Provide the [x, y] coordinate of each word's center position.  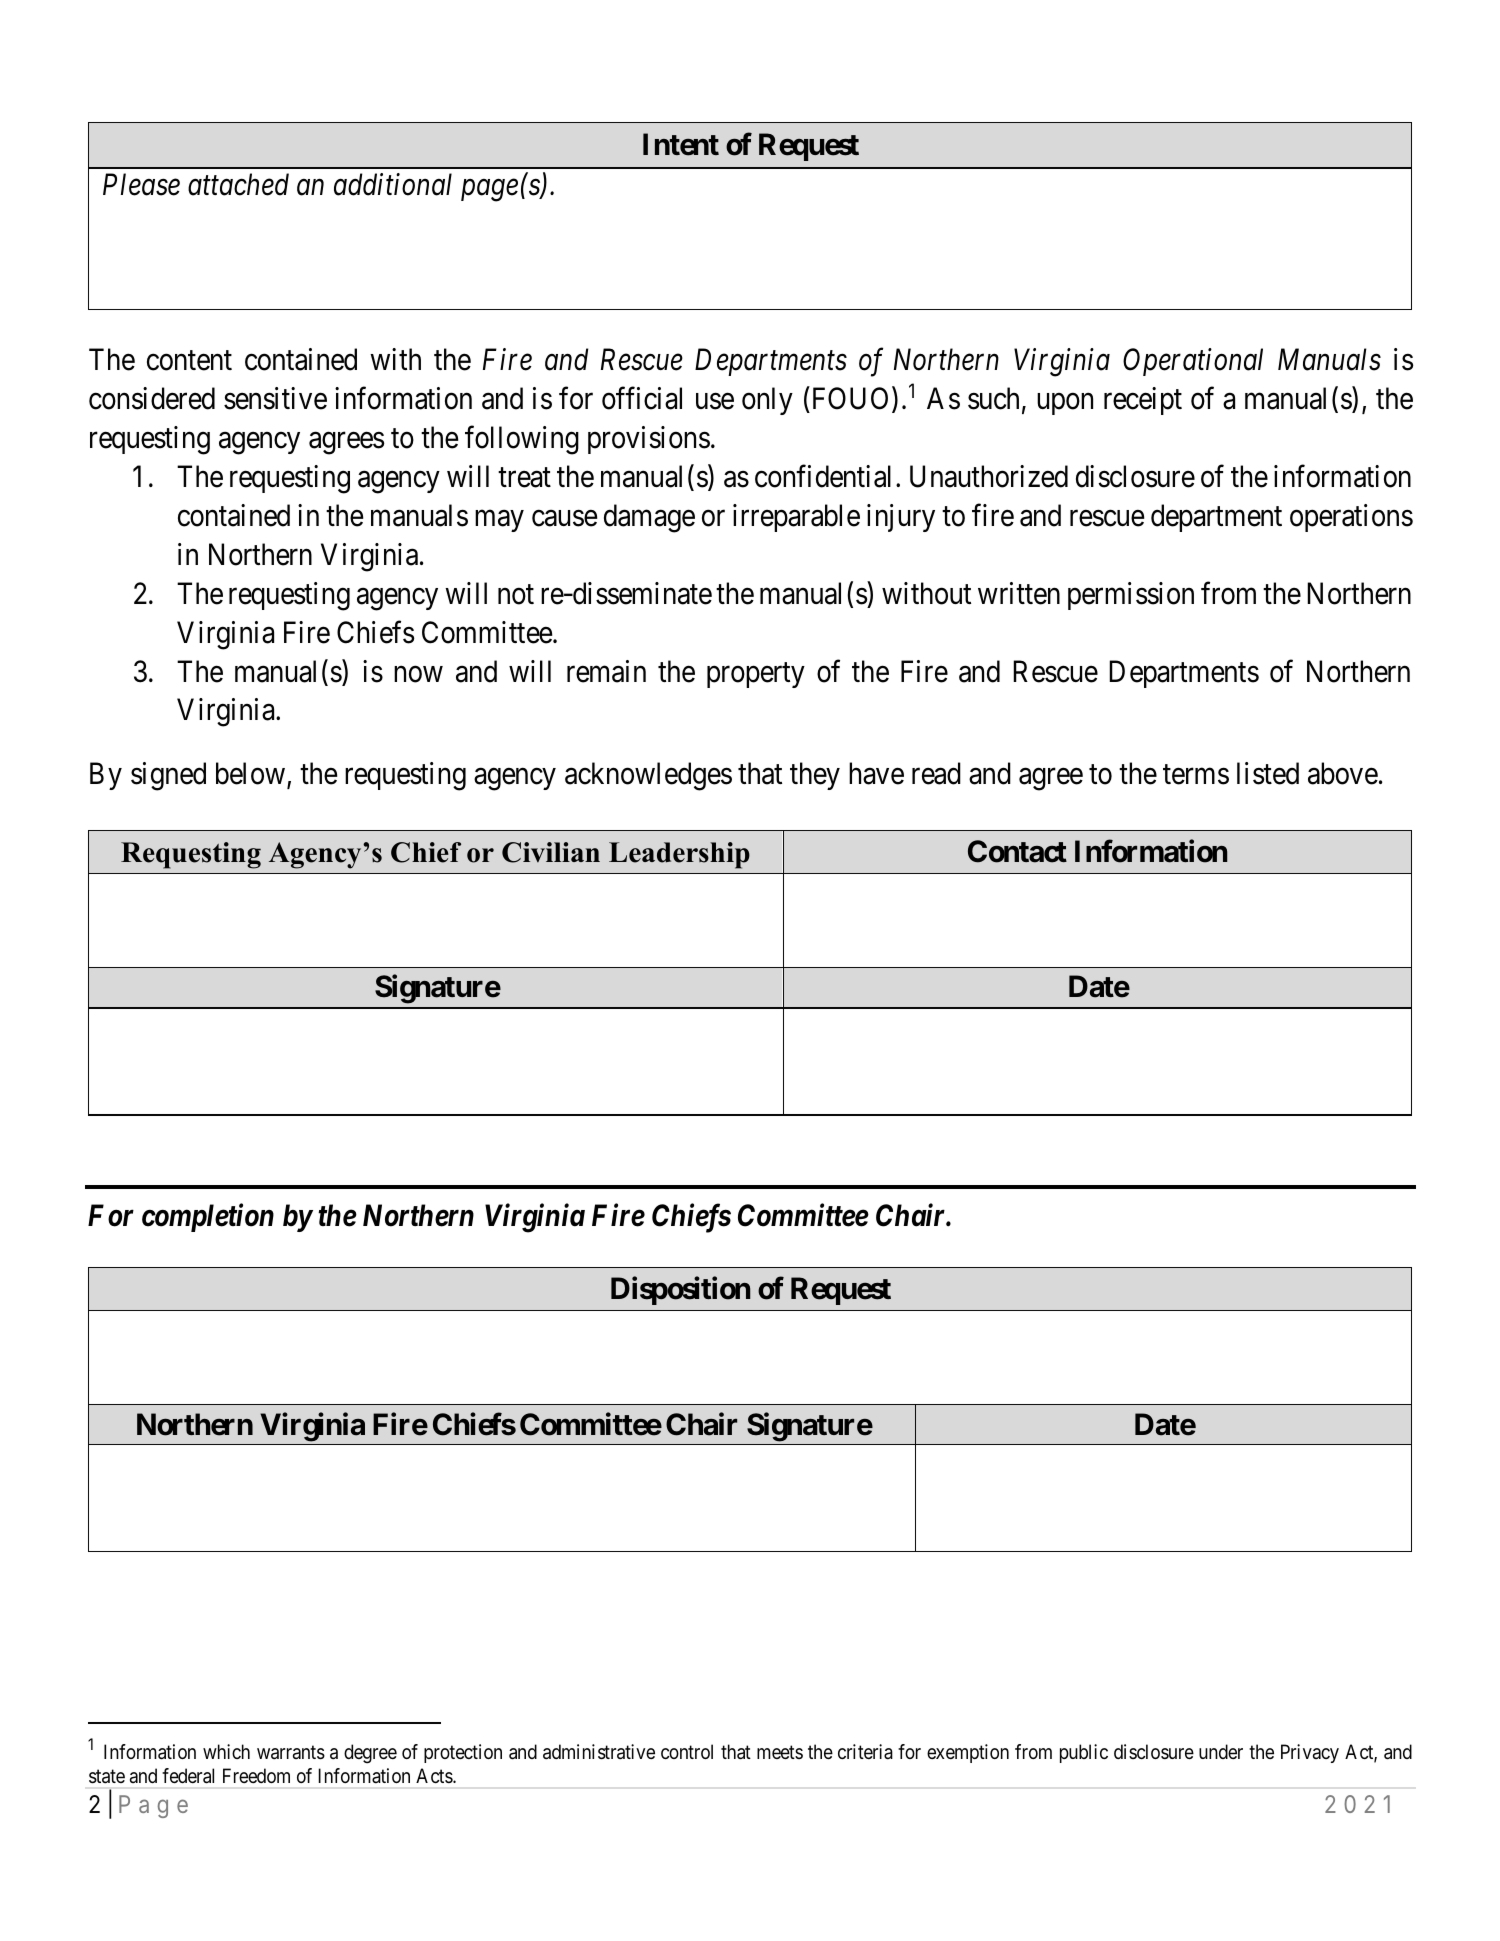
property [756, 675]
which [226, 1751]
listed [1268, 773]
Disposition [680, 1290]
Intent [681, 144]
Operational [1193, 362]
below [250, 773]
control [687, 1751]
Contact [1017, 851]
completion [208, 1217]
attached [238, 184]
